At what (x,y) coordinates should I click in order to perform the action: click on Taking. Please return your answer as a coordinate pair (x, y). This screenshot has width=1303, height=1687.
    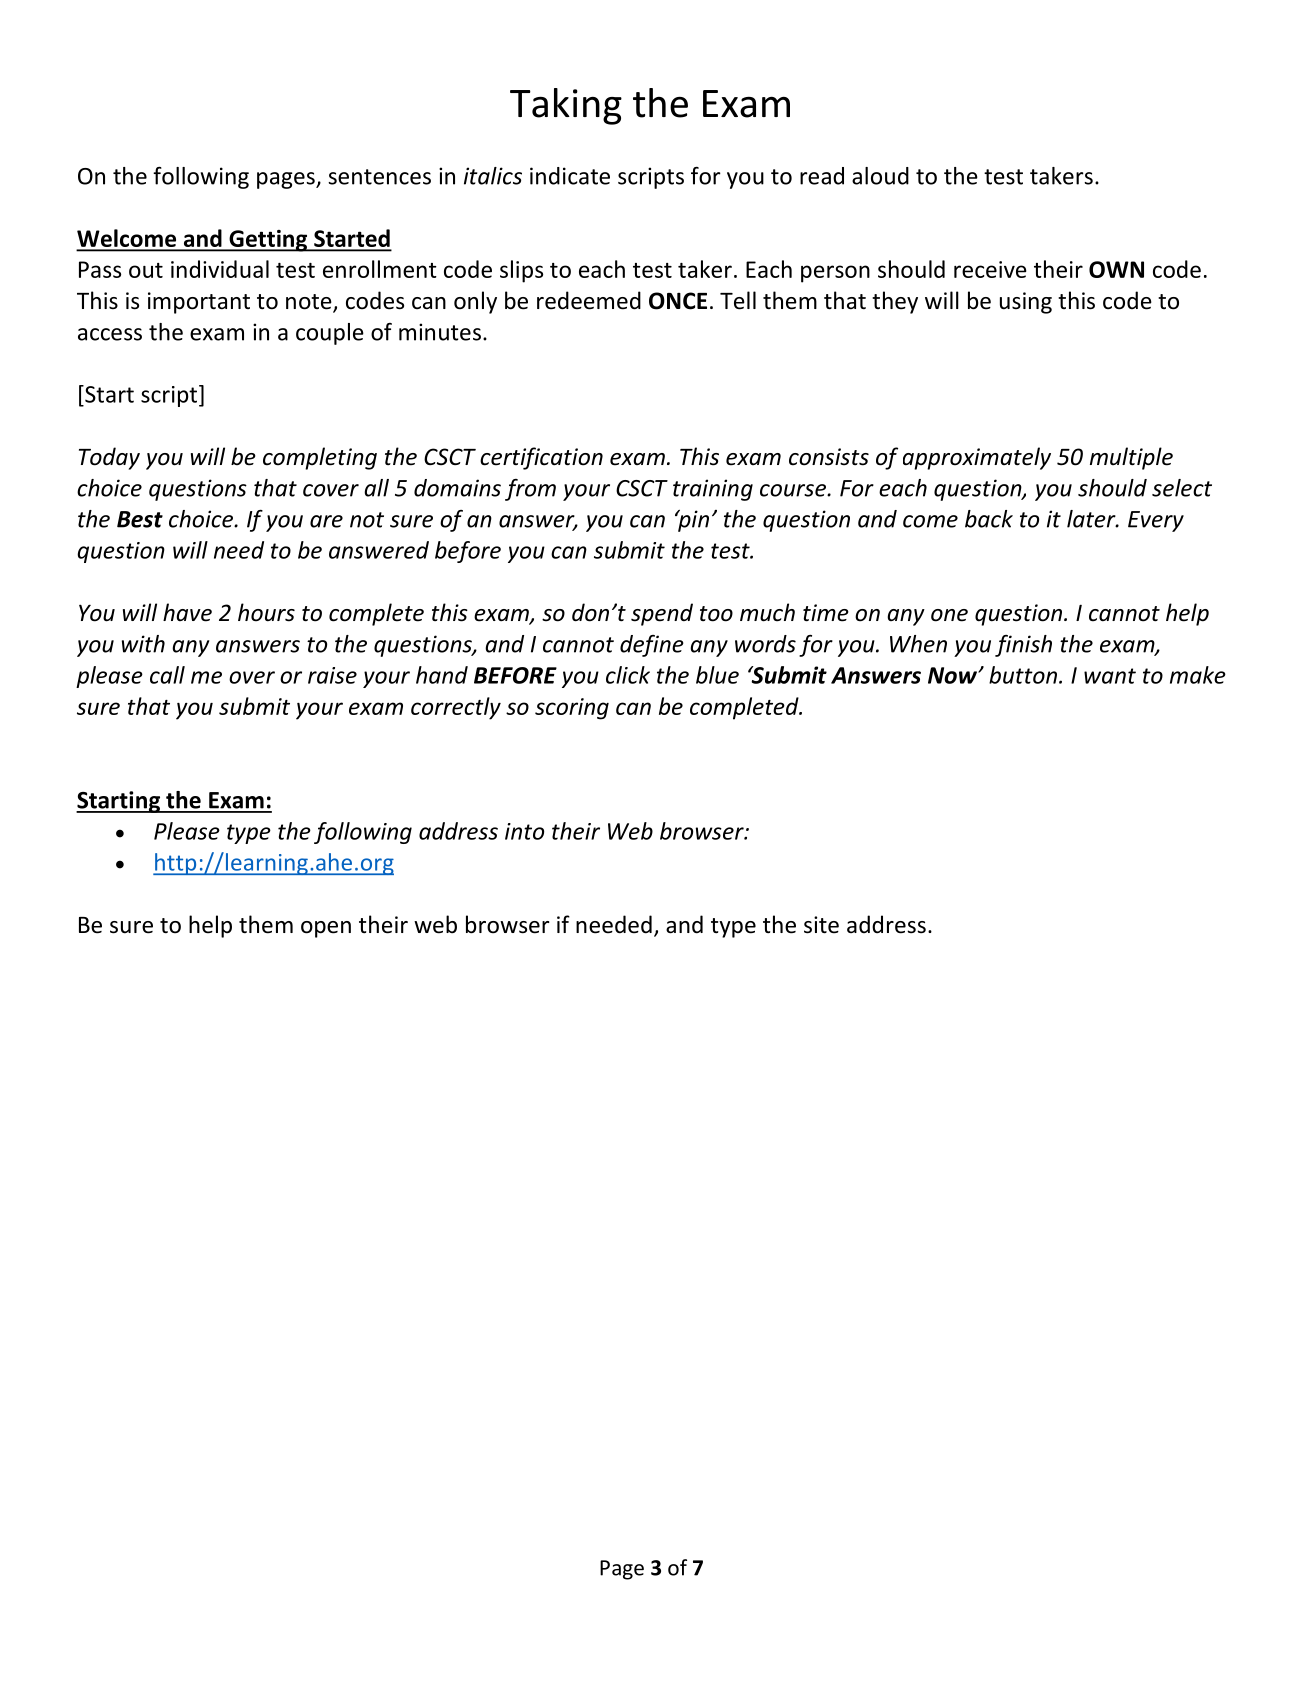
    Looking at the image, I should click on (566, 106).
